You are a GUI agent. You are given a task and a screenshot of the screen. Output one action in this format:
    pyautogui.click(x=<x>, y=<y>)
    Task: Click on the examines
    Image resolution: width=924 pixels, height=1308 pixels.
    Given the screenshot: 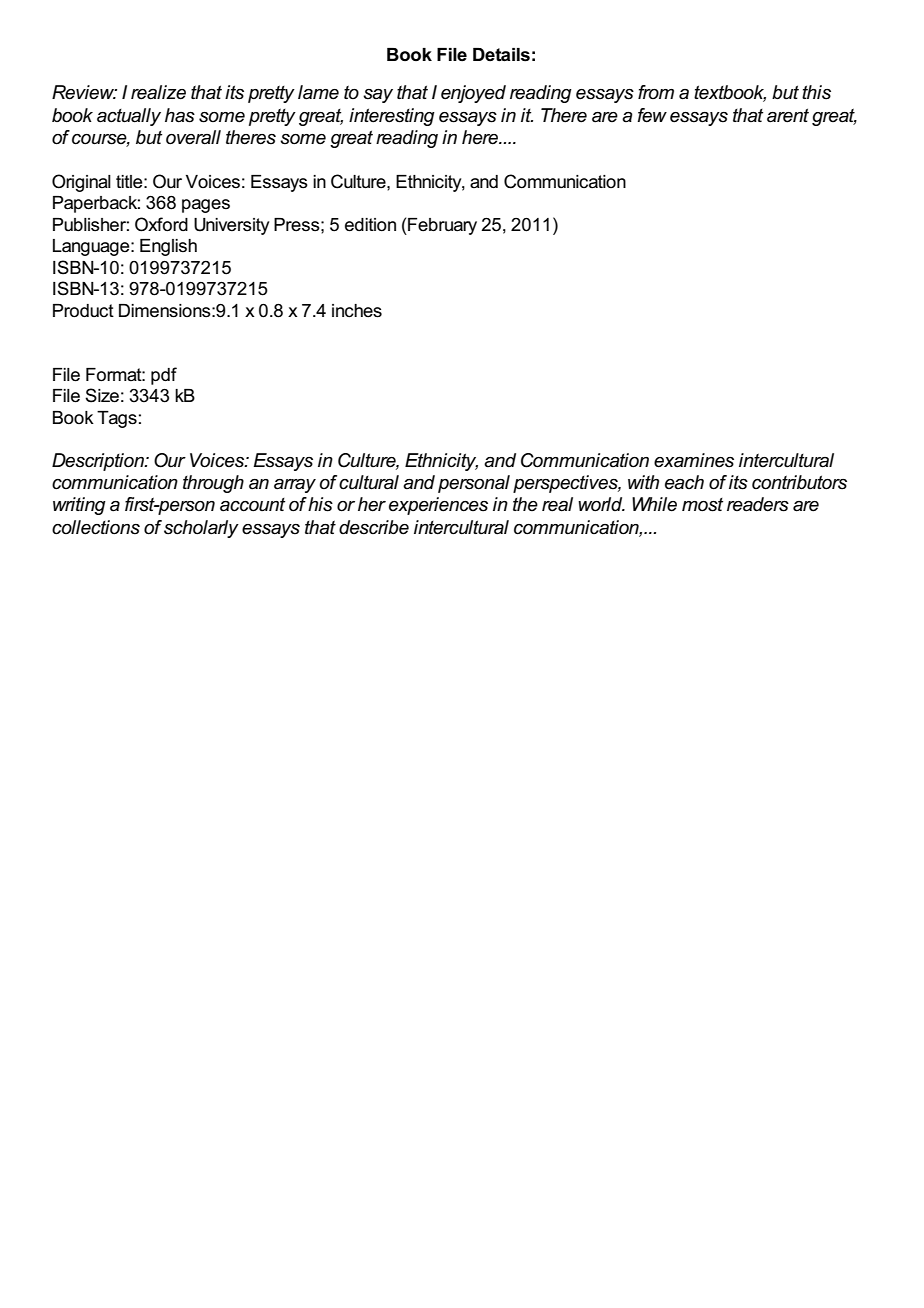 What is the action you would take?
    pyautogui.click(x=694, y=460)
